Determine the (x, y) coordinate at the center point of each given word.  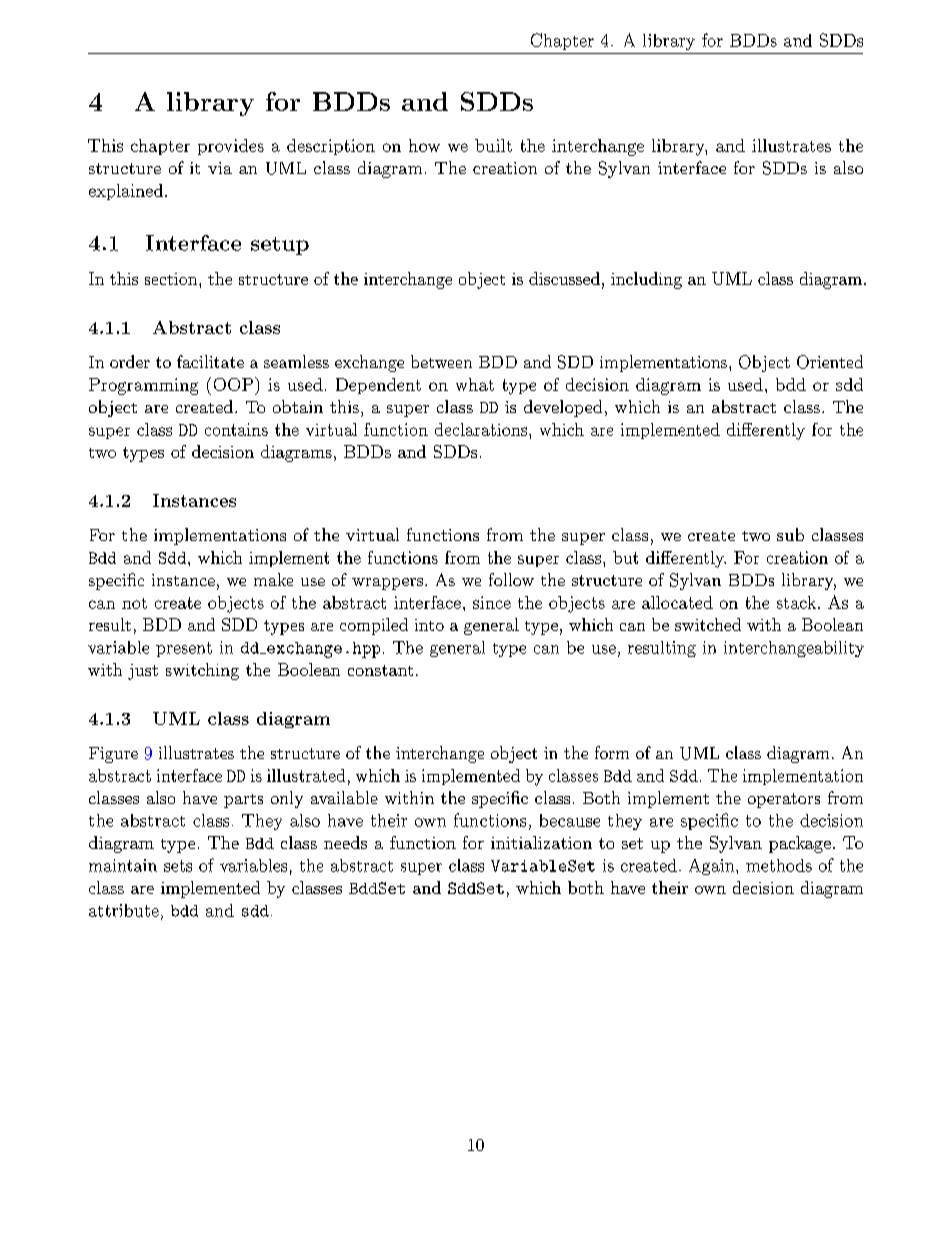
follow (511, 579)
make (273, 579)
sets (178, 866)
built (493, 145)
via (220, 168)
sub (790, 534)
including (646, 280)
